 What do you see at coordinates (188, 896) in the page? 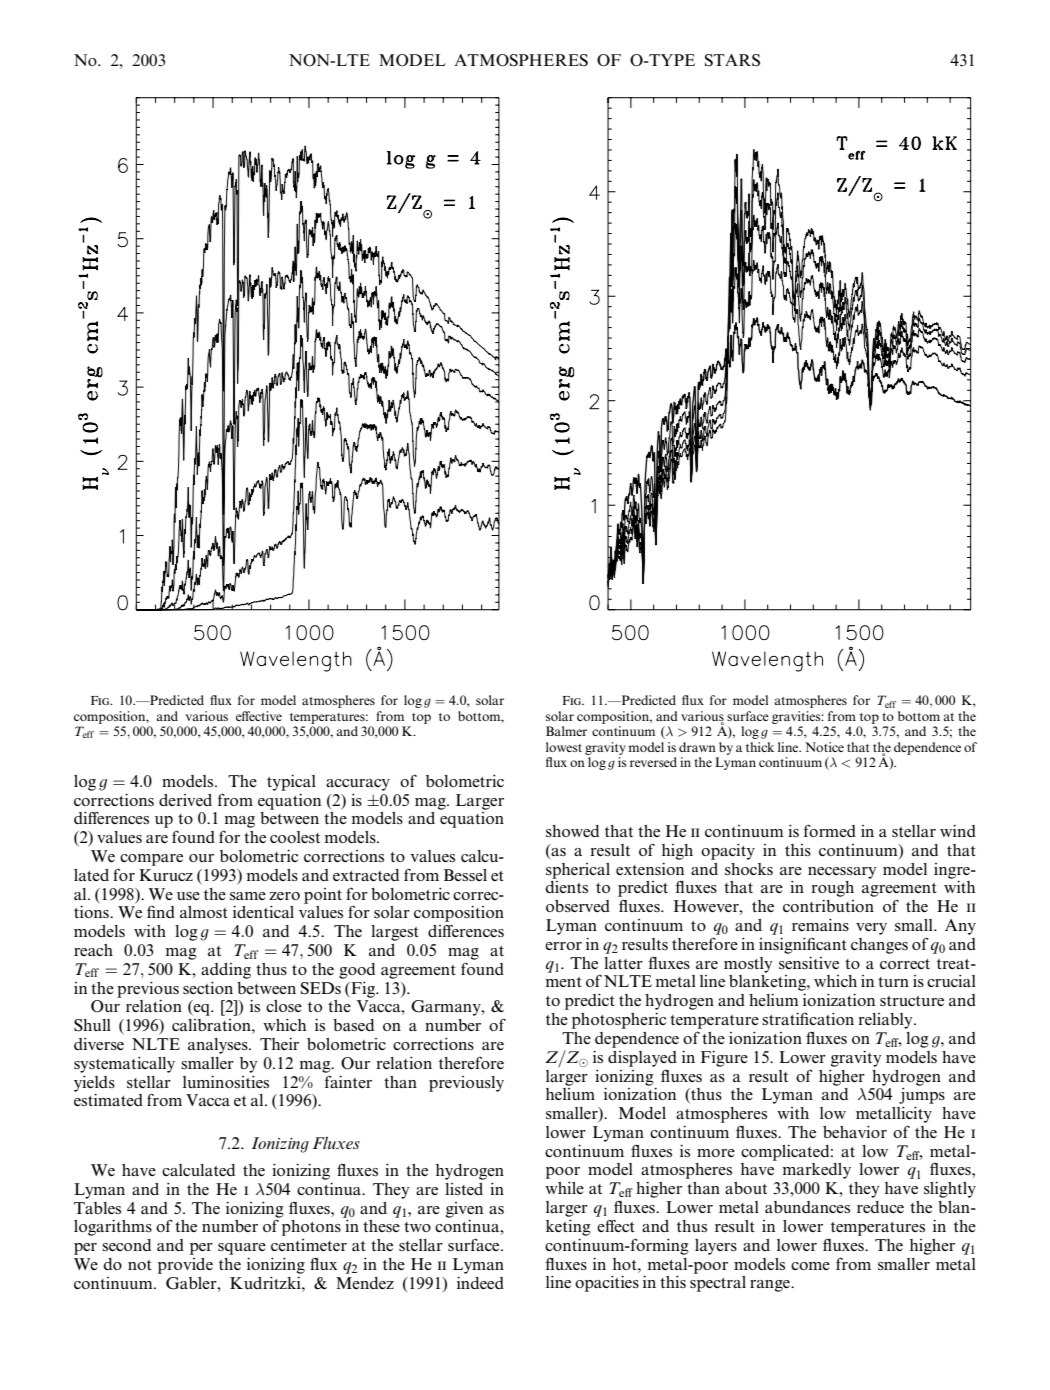
I see `use` at bounding box center [188, 896].
